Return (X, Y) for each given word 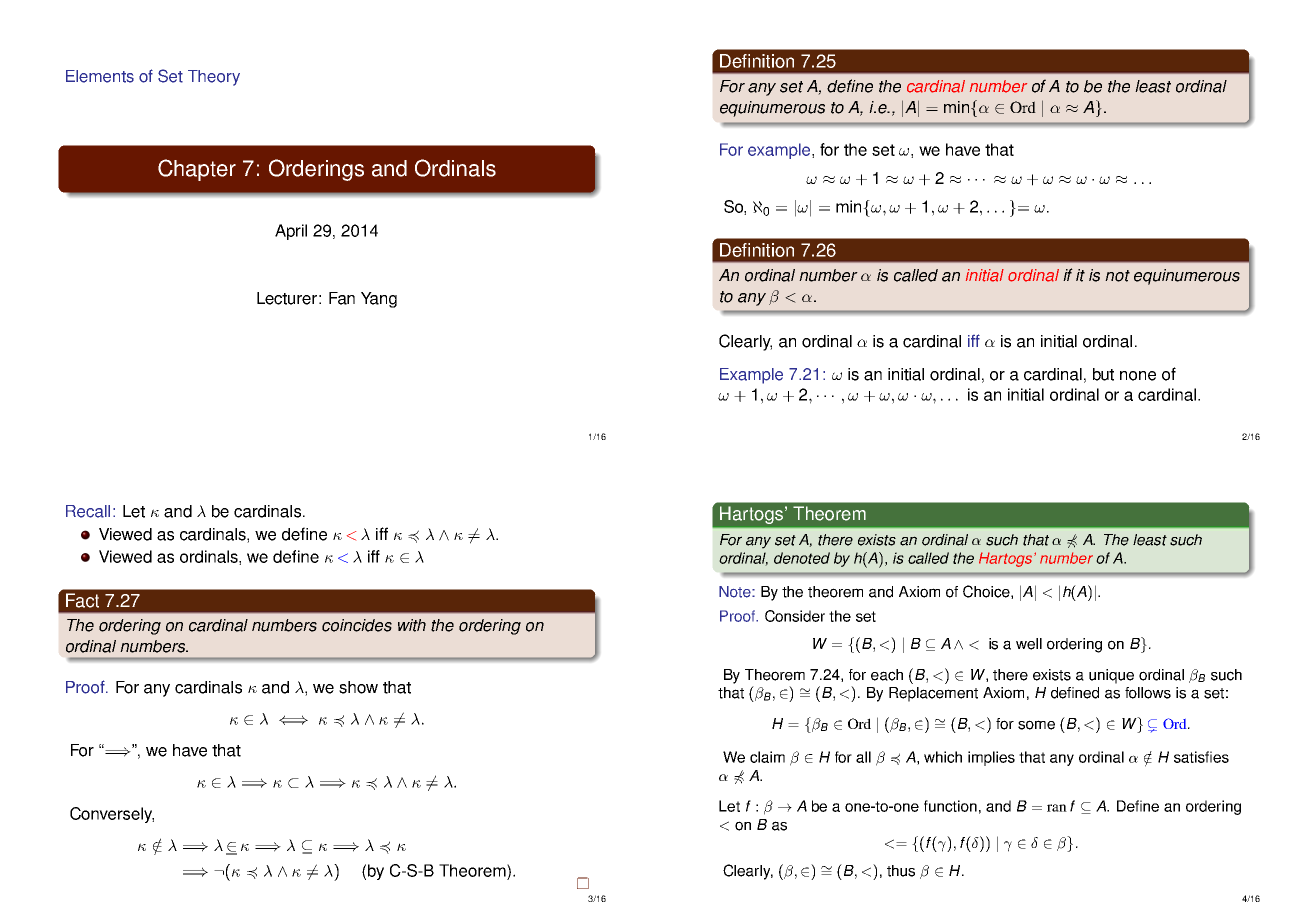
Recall (88, 511)
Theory (214, 78)
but (1103, 374)
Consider (795, 616)
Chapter (197, 170)
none (1138, 376)
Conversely (112, 815)
